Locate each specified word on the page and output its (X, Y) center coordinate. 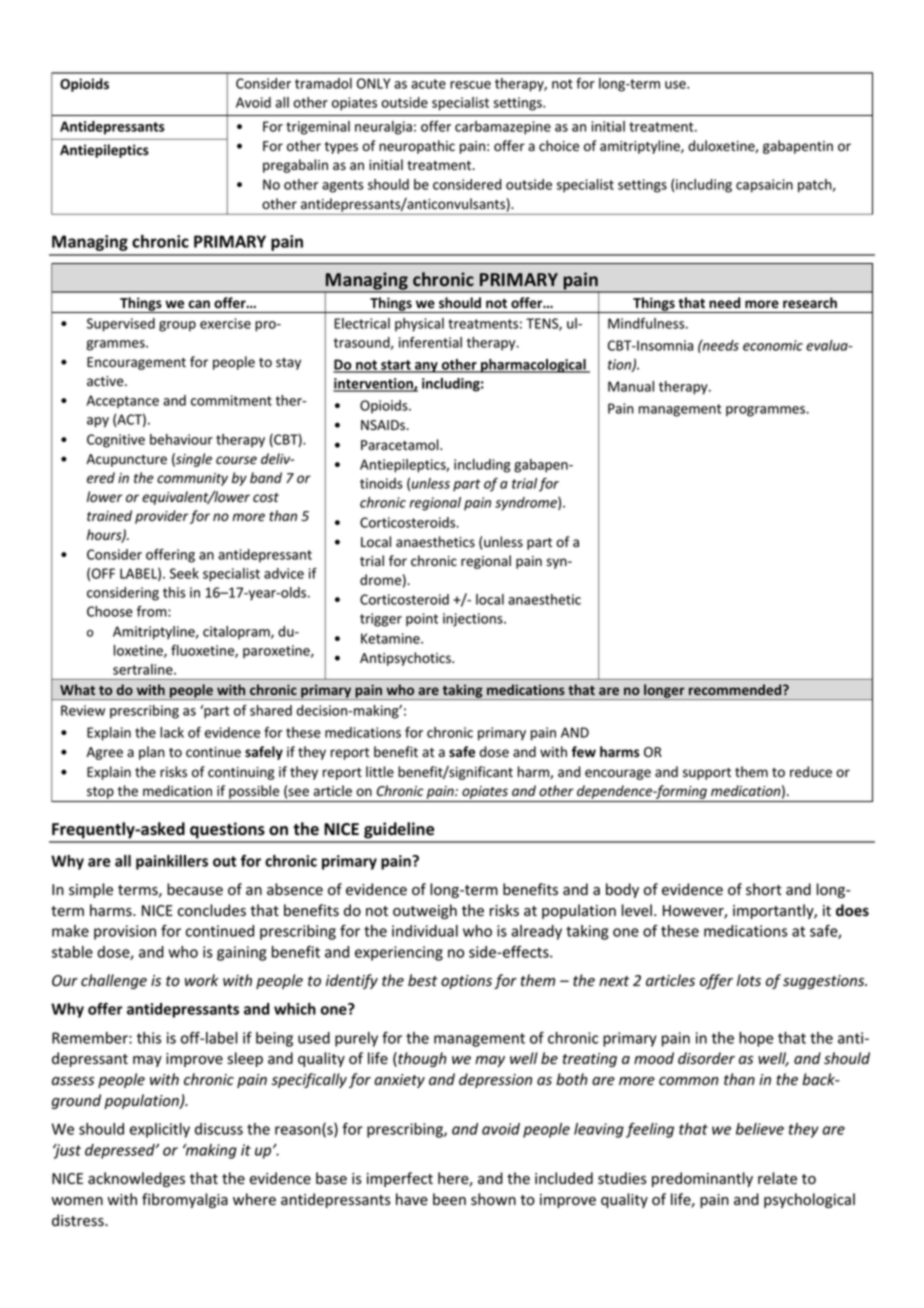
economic (773, 345)
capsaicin (764, 186)
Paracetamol (401, 444)
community (192, 479)
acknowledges (136, 1179)
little (380, 772)
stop (100, 793)
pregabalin (295, 166)
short (764, 889)
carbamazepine (503, 128)
